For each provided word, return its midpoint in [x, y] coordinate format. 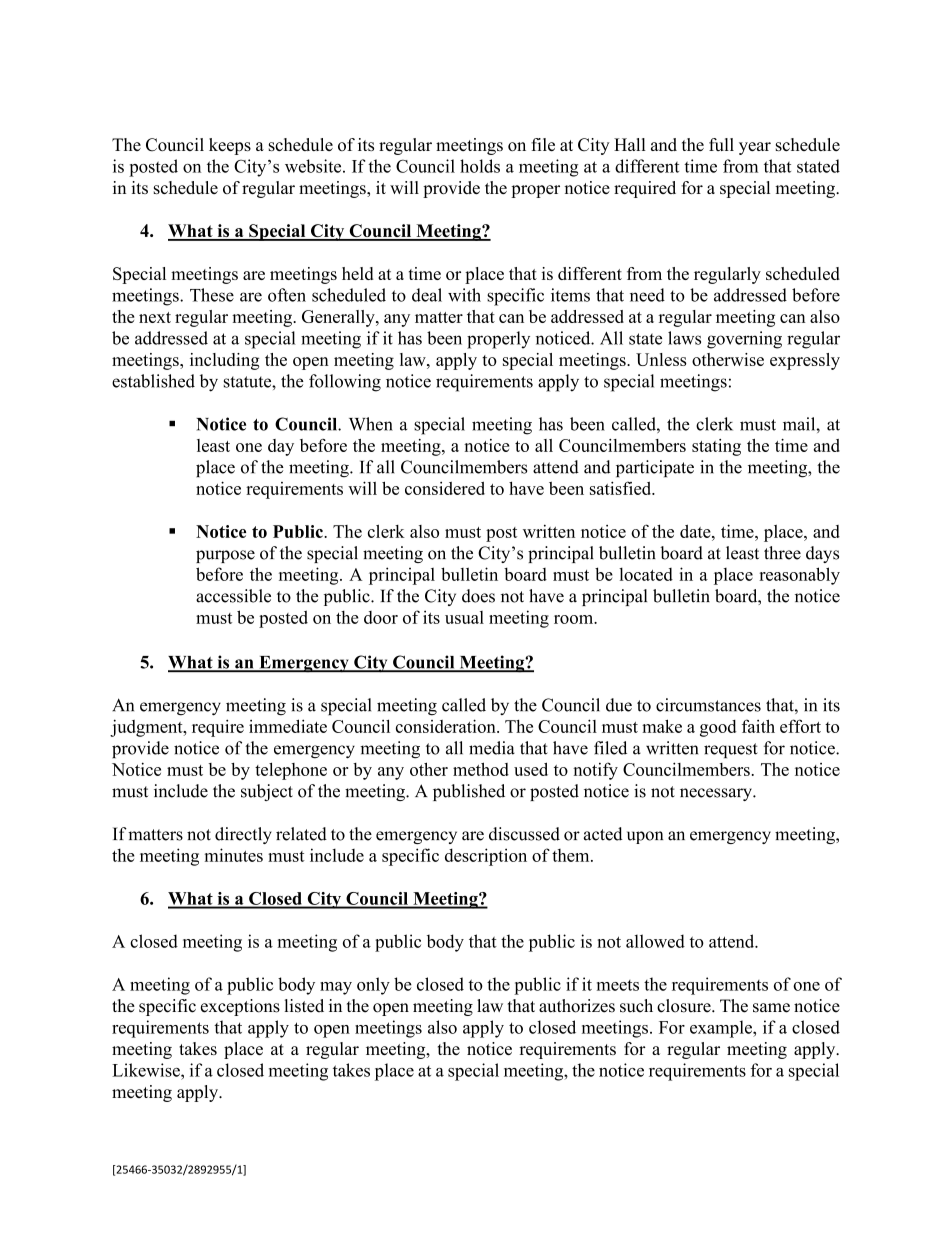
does [478, 596]
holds [480, 166]
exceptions [240, 1007]
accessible [233, 596]
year [755, 148]
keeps [230, 146]
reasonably [799, 576]
